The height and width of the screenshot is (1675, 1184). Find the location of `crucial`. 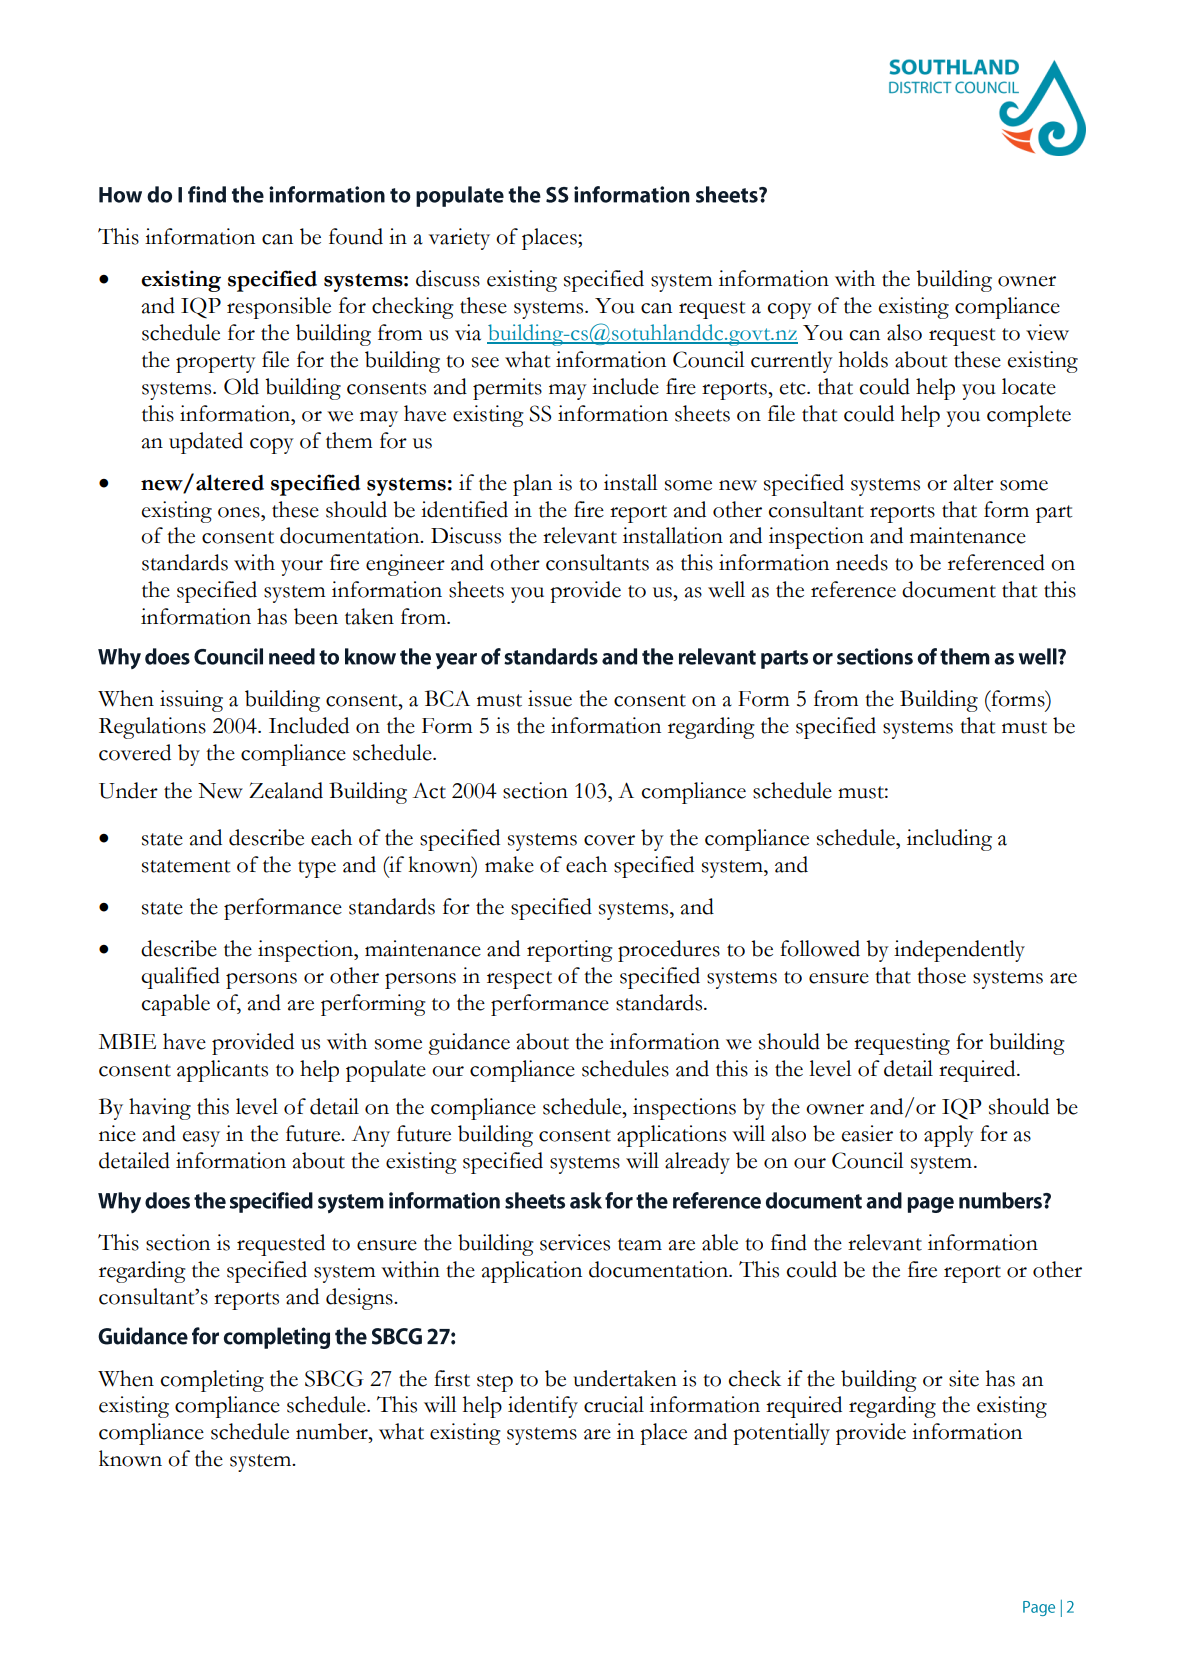

crucial is located at coordinates (614, 1404).
